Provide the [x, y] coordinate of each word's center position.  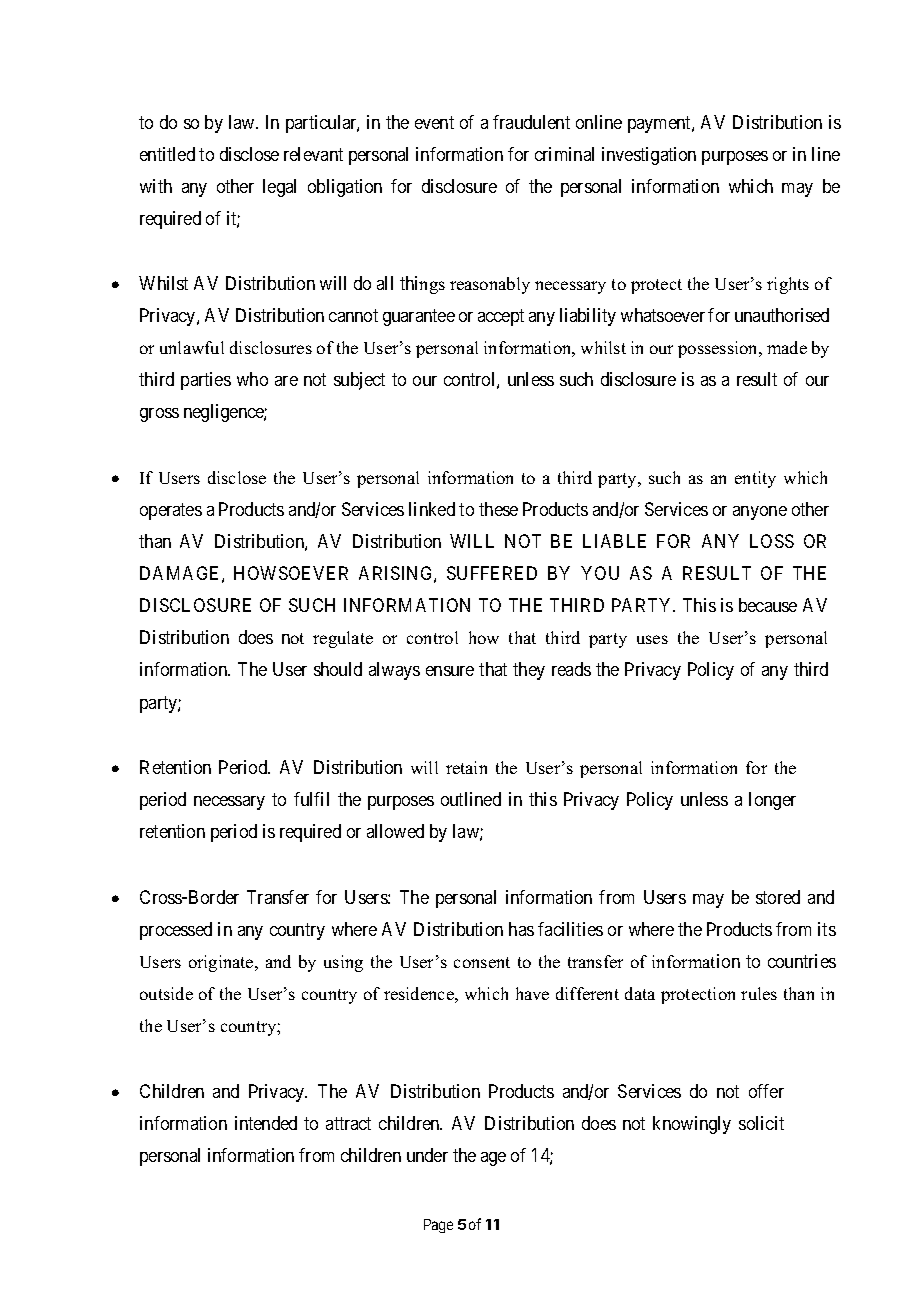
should [338, 669]
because [768, 605]
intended [266, 1123]
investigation [649, 156]
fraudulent [531, 122]
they [529, 671]
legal [279, 188]
